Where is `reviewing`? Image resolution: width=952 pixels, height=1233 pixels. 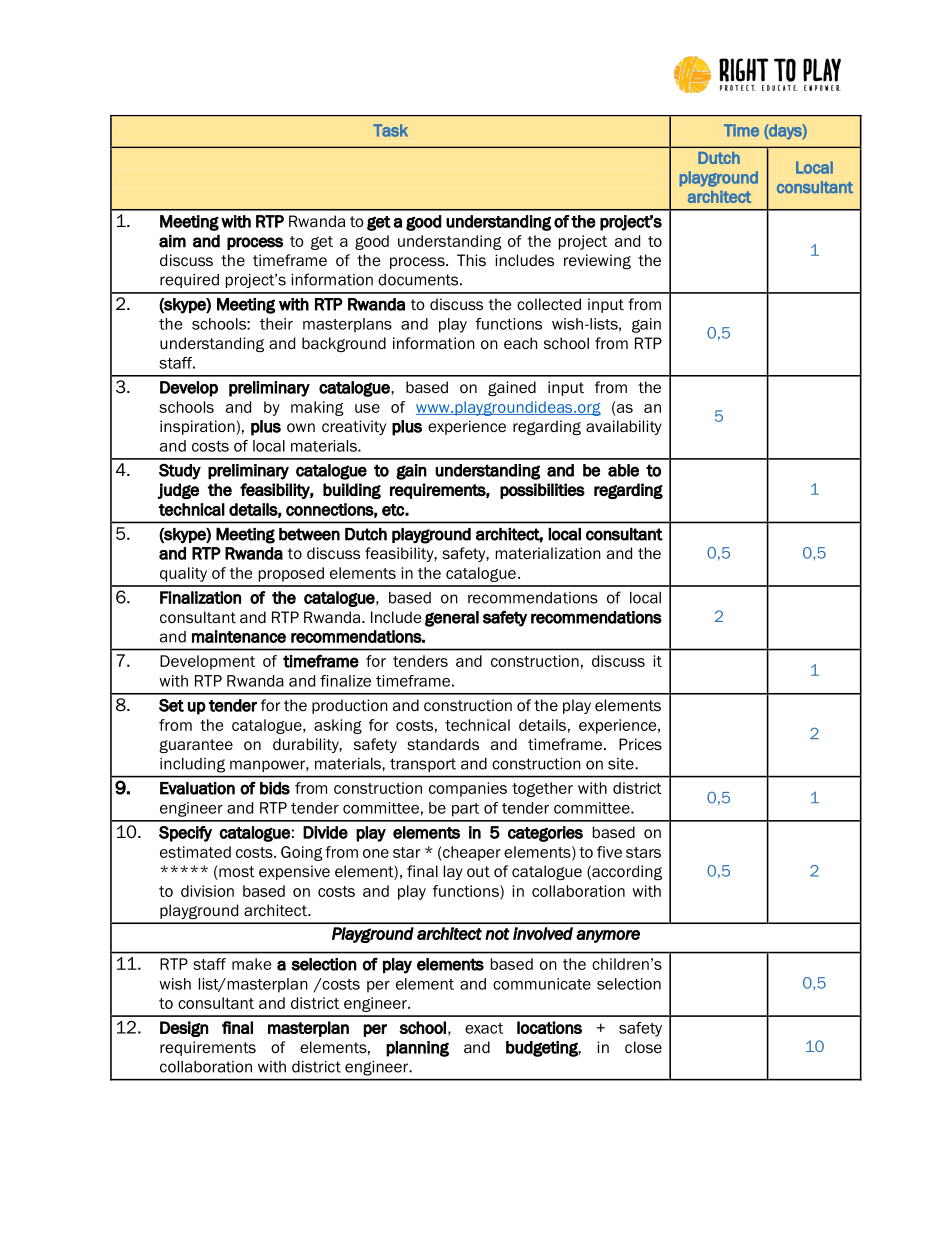
reviewing is located at coordinates (597, 261).
